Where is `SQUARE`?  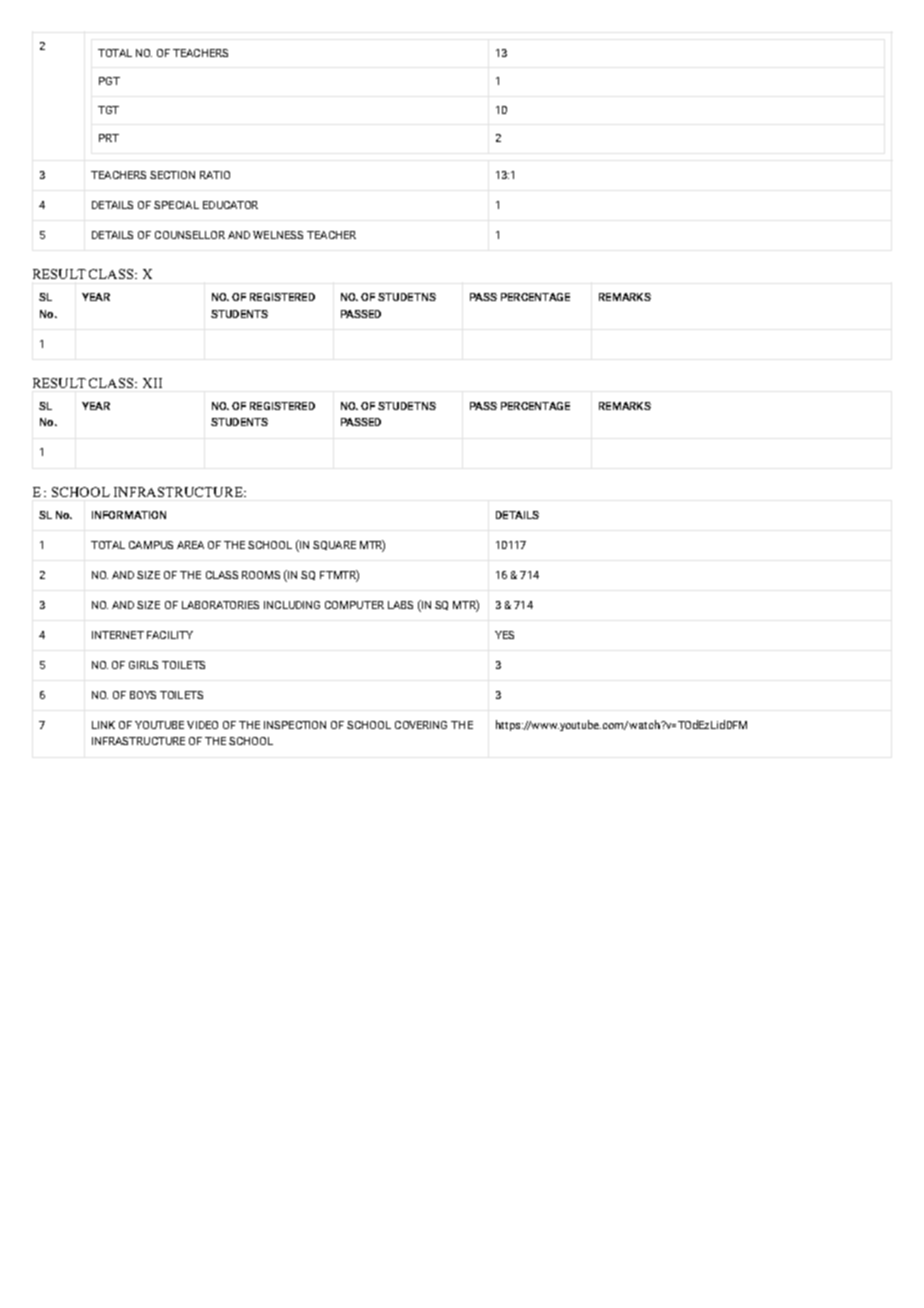
SQUARE is located at coordinates (334, 545).
